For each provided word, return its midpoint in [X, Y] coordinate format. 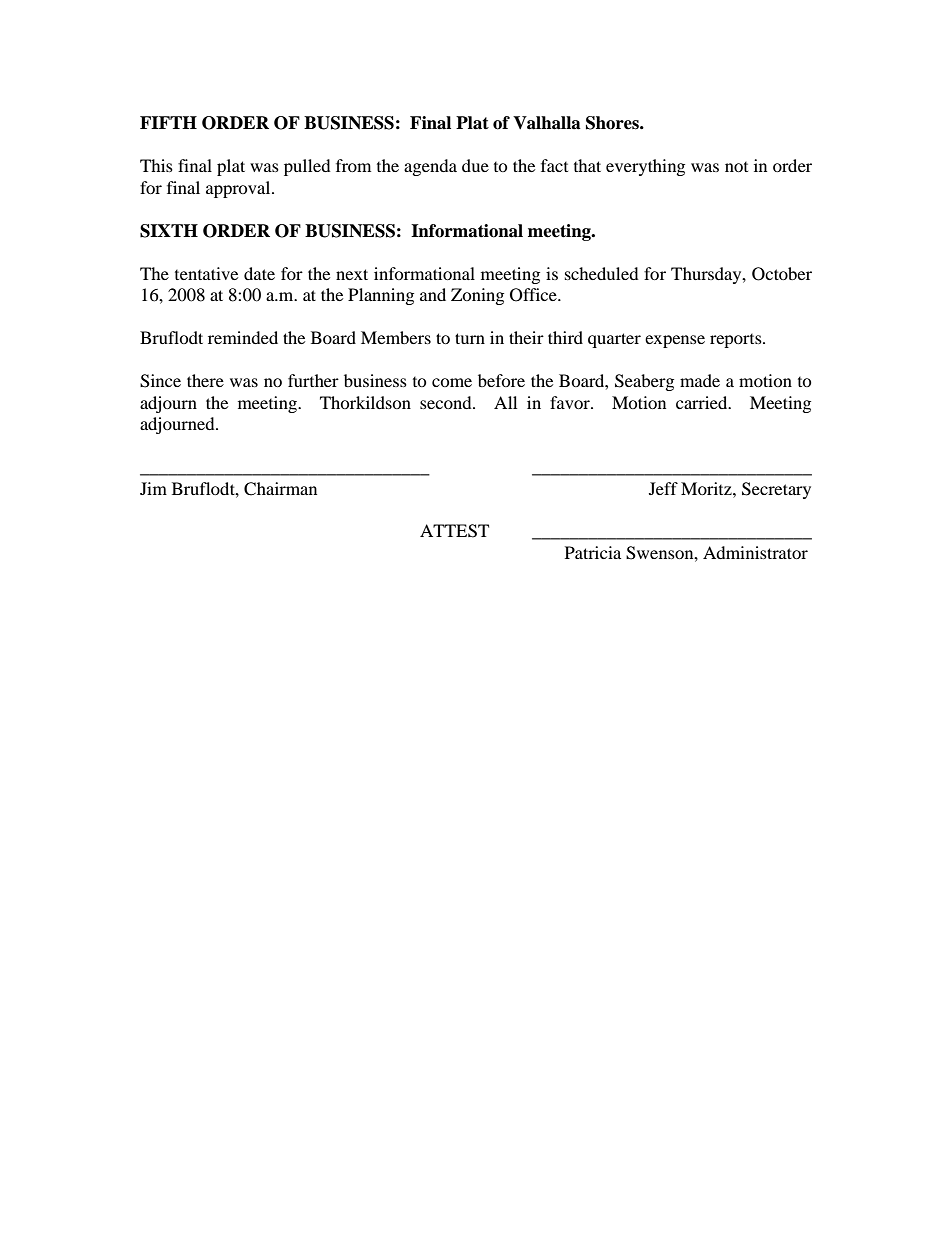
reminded [243, 337]
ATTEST [454, 531]
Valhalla [547, 123]
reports [737, 341]
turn [470, 338]
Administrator [755, 552]
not [736, 167]
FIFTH [168, 122]
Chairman [280, 489]
